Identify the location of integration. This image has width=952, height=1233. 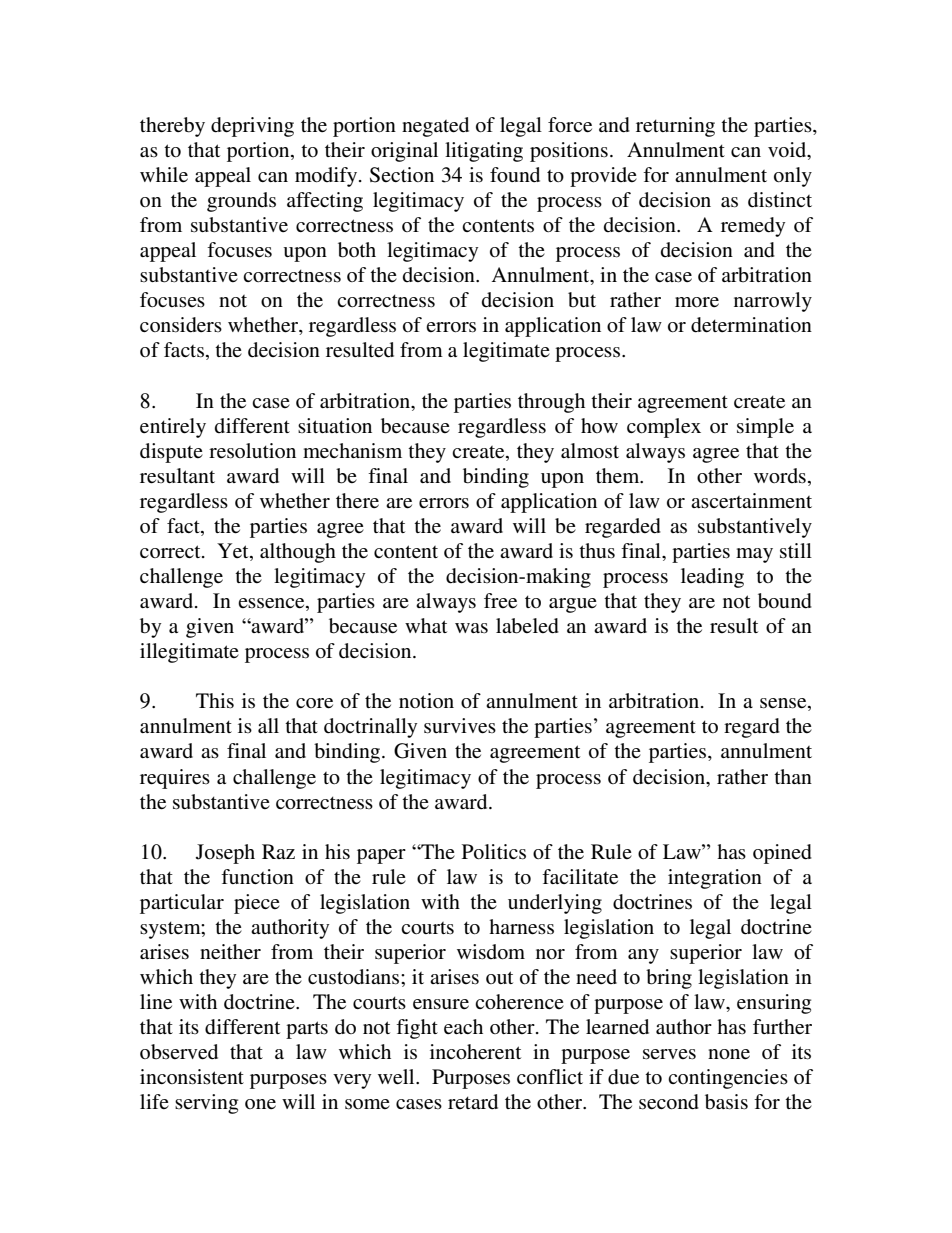
(715, 879).
